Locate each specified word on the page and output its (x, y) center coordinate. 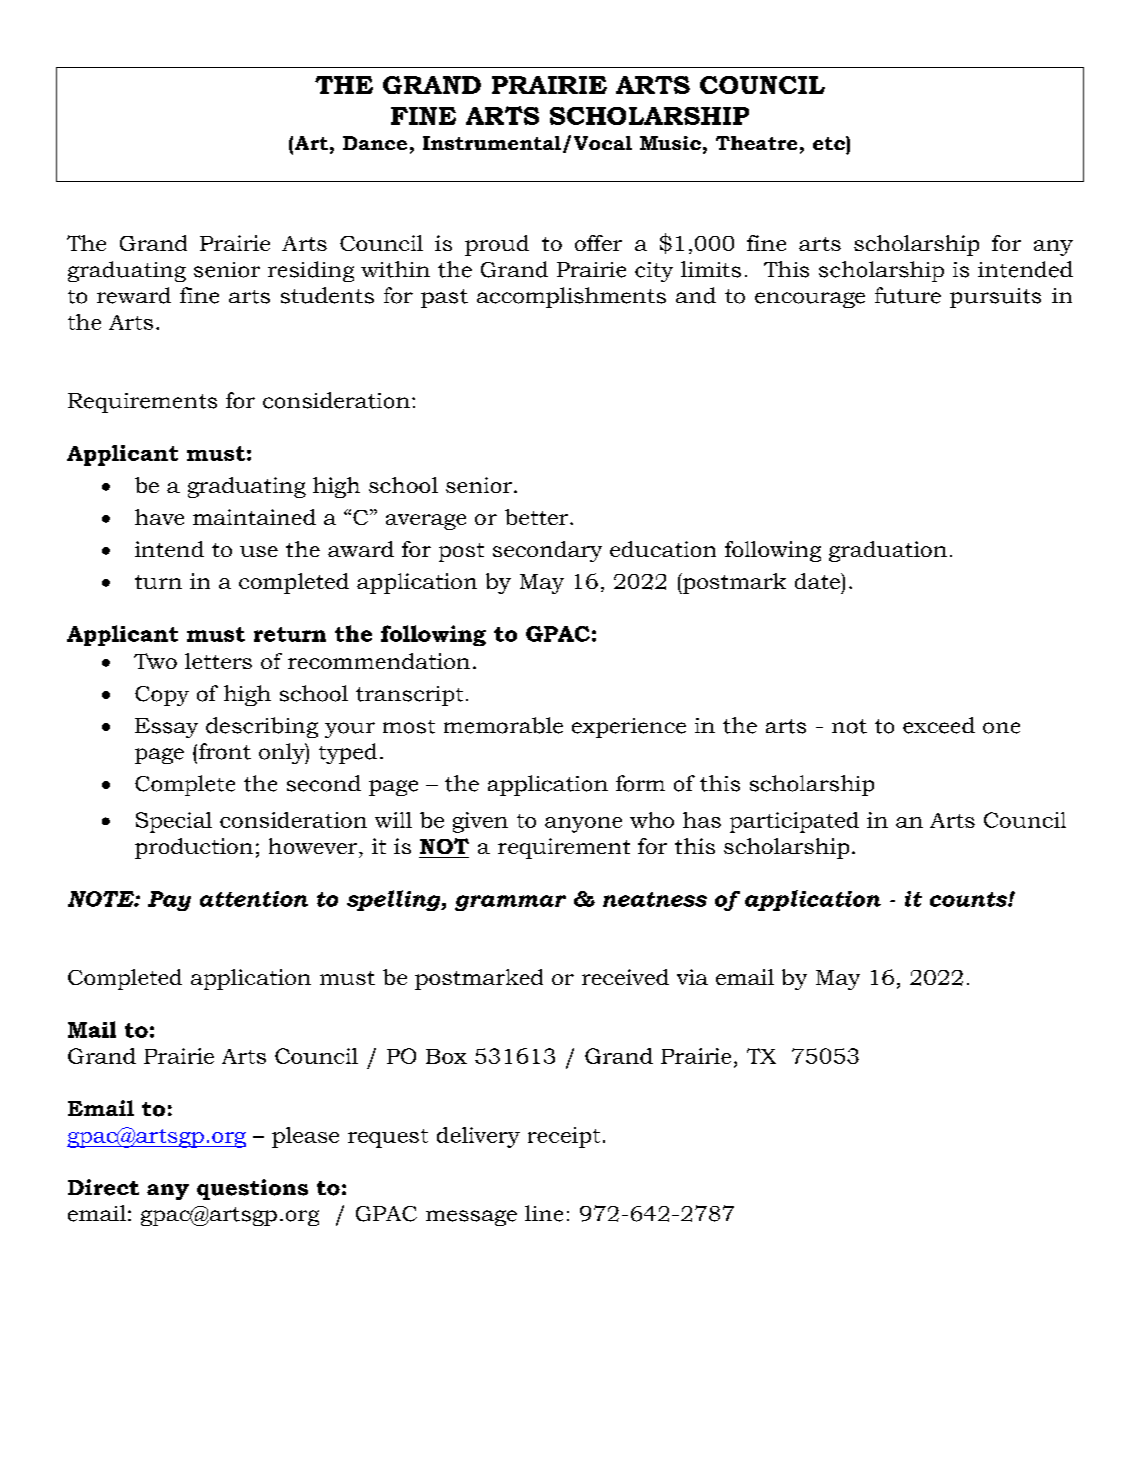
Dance (375, 143)
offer (598, 243)
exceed (939, 725)
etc (830, 143)
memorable (503, 725)
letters (218, 661)
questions (252, 1189)
